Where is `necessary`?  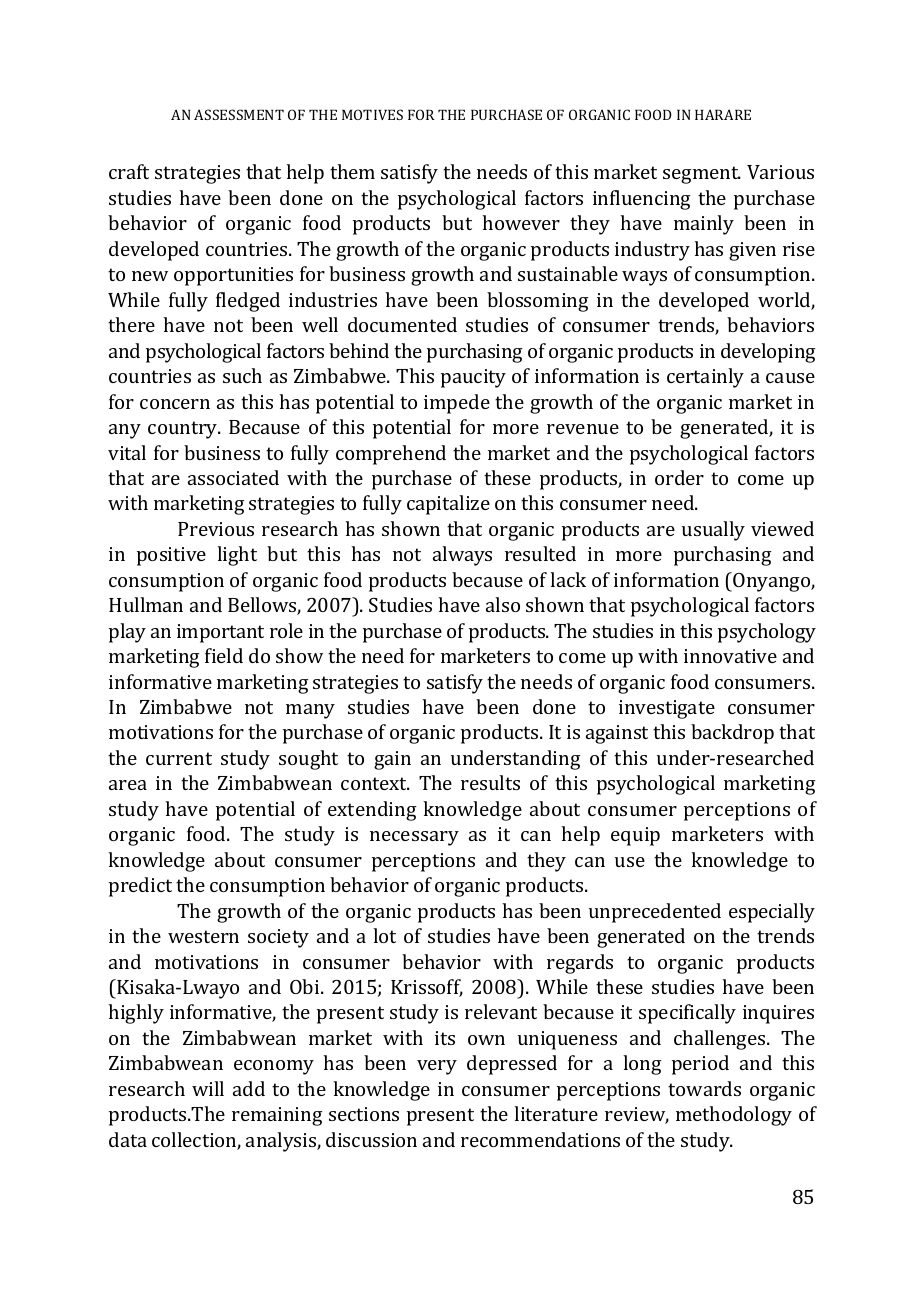
necessary is located at coordinates (414, 838).
